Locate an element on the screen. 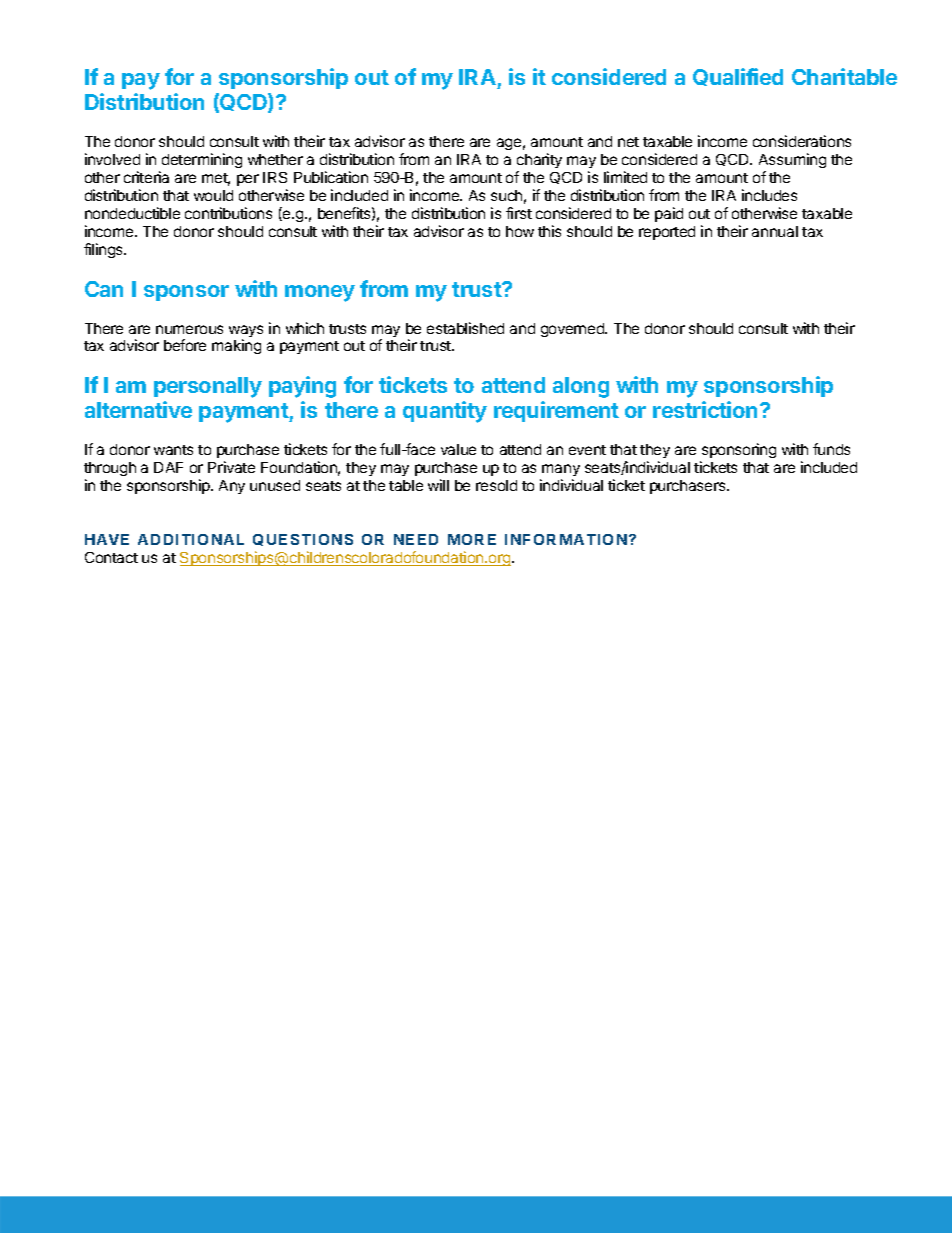 This screenshot has width=952, height=1233. net is located at coordinates (628, 142).
